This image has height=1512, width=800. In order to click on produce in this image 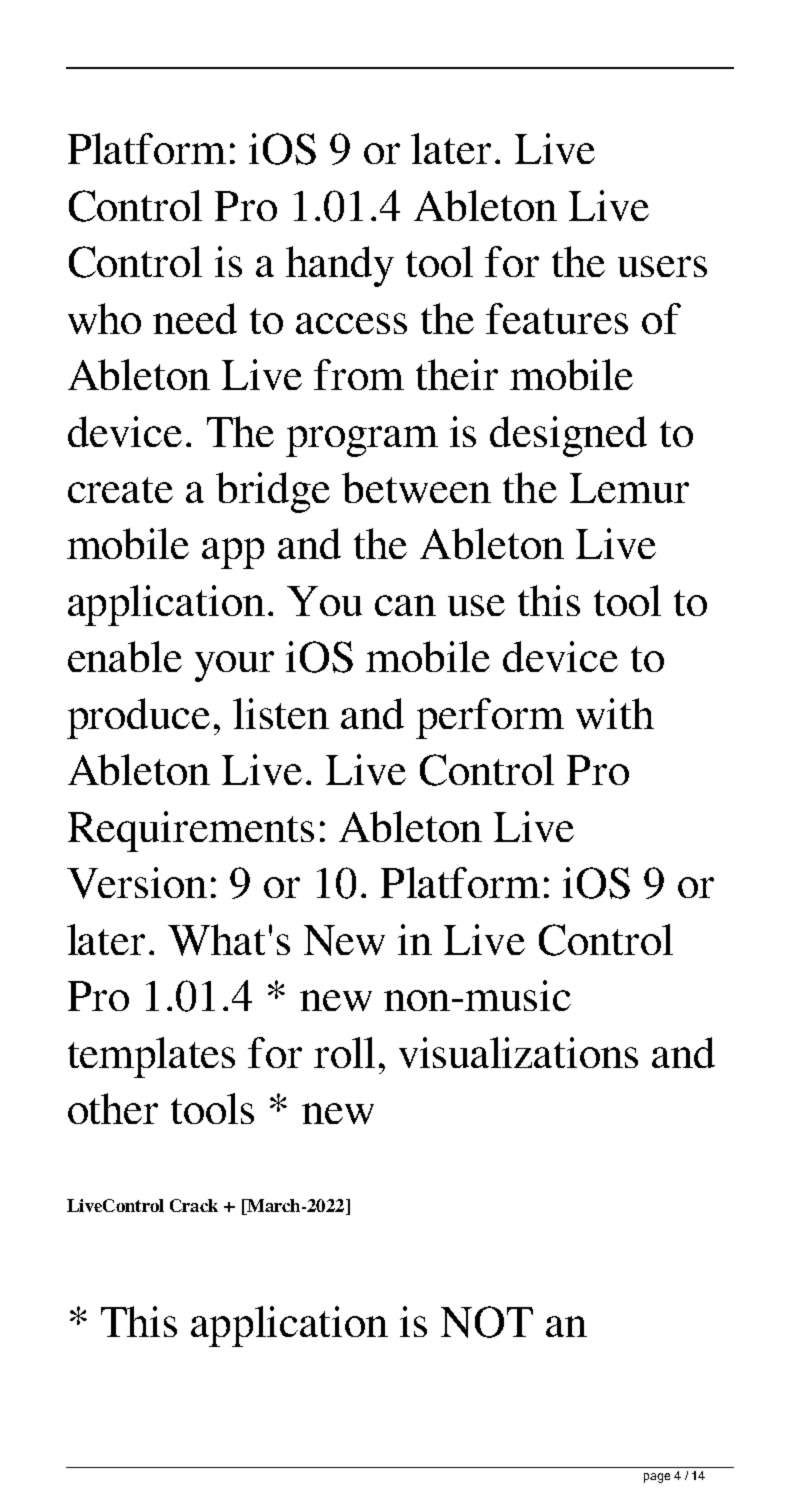, I will do `click(138, 718)`.
